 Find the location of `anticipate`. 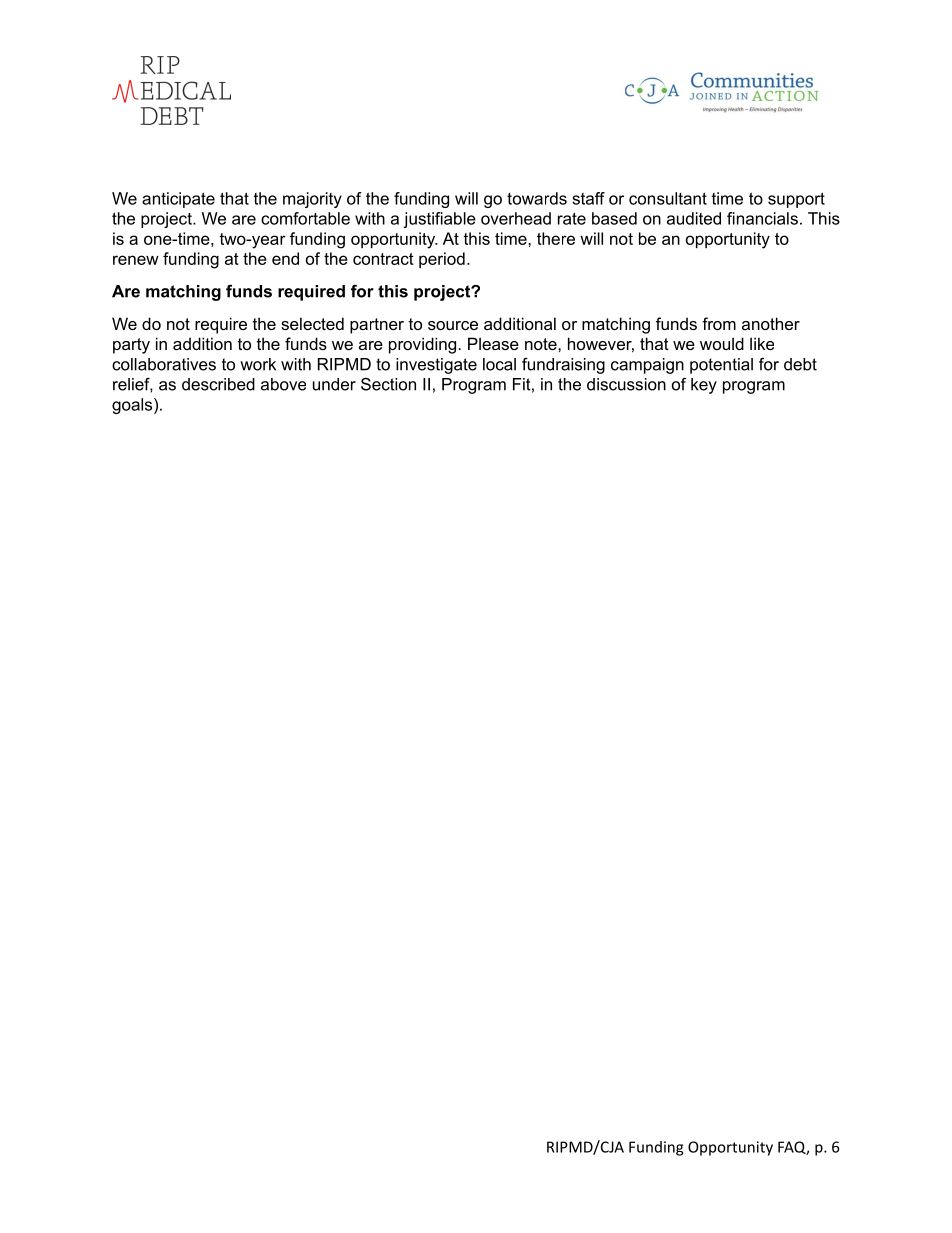

anticipate is located at coordinates (178, 200).
